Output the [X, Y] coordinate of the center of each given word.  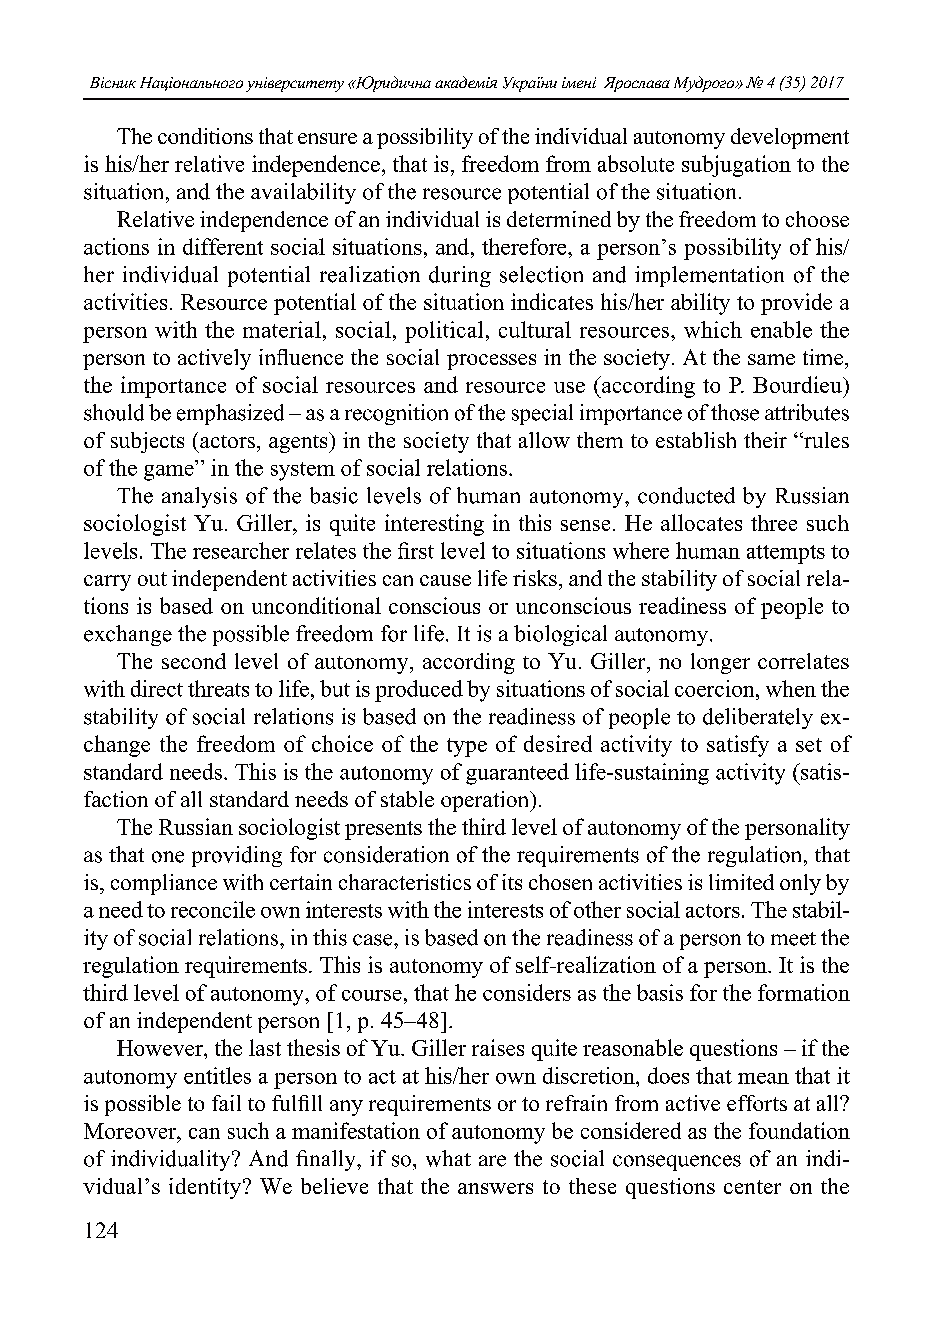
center [752, 1187]
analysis [199, 497]
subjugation [736, 166]
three [774, 523]
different [223, 246]
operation [486, 801]
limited [741, 882]
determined [559, 219]
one [168, 857]
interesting [434, 525]
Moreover [131, 1131]
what [448, 1158]
